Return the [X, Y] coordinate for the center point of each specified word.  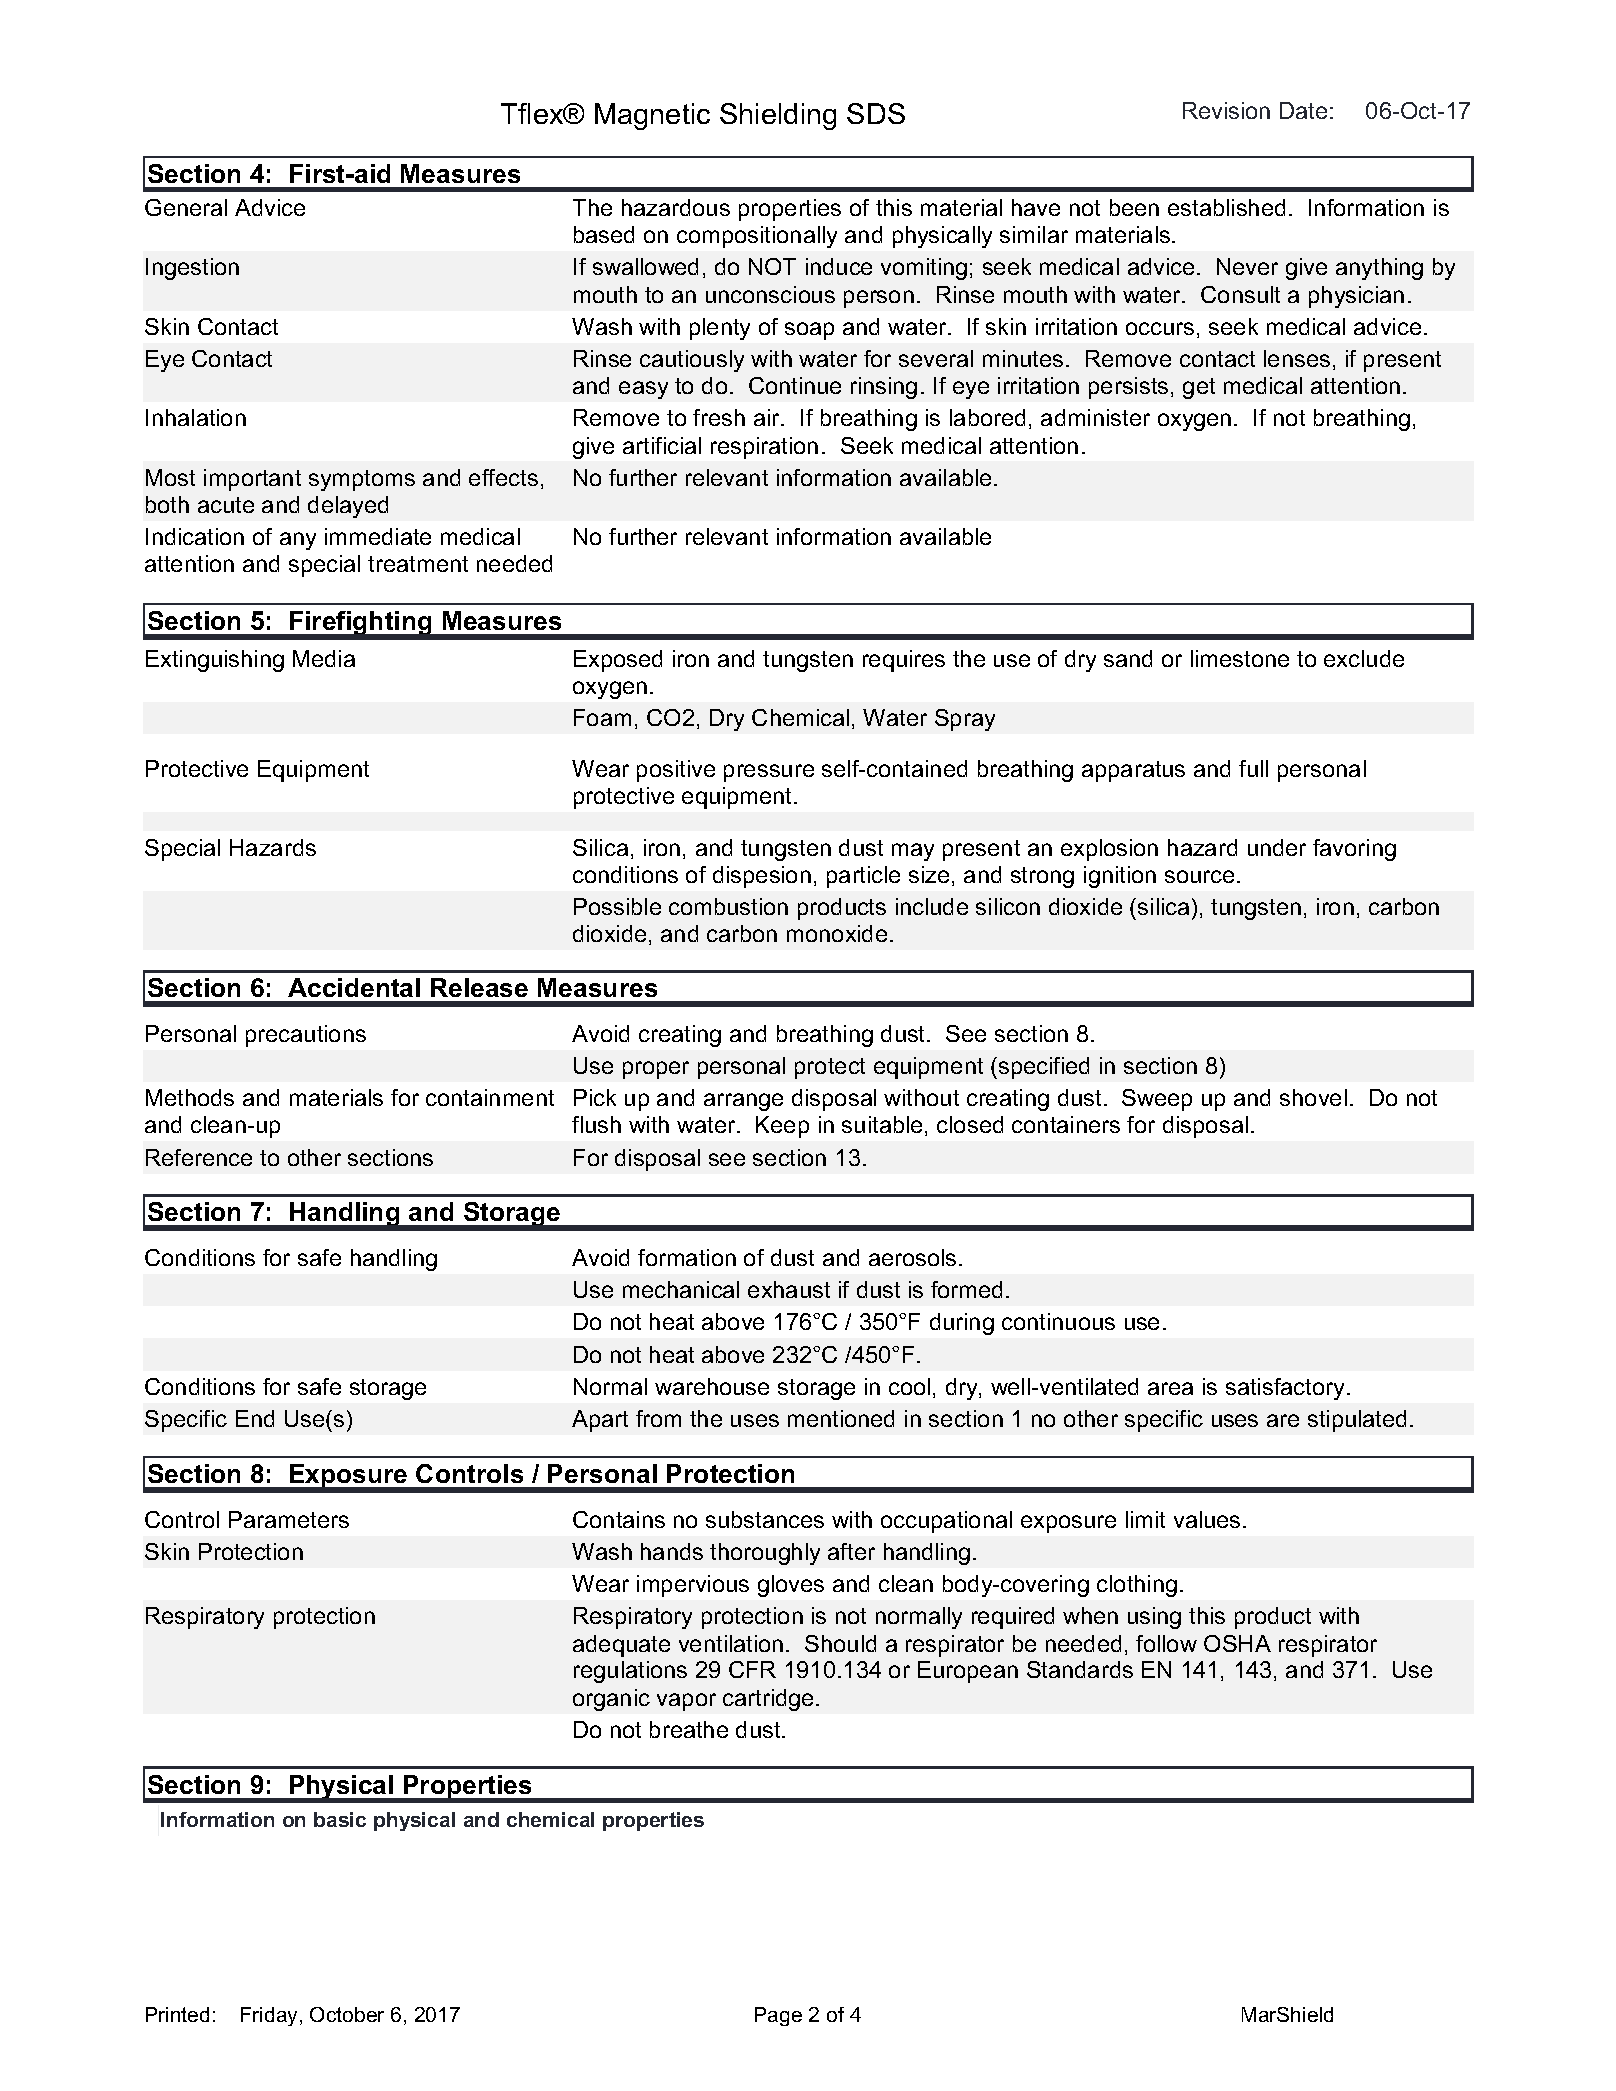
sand [1128, 658]
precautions [306, 1036]
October [347, 2014]
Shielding [778, 116]
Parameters [289, 1519]
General [186, 207]
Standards [1080, 1669]
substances [765, 1519]
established [1226, 207]
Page [778, 2016]
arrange [743, 1102]
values [1207, 1519]
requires [904, 661]
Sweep [1157, 1100]
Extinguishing [215, 661]
